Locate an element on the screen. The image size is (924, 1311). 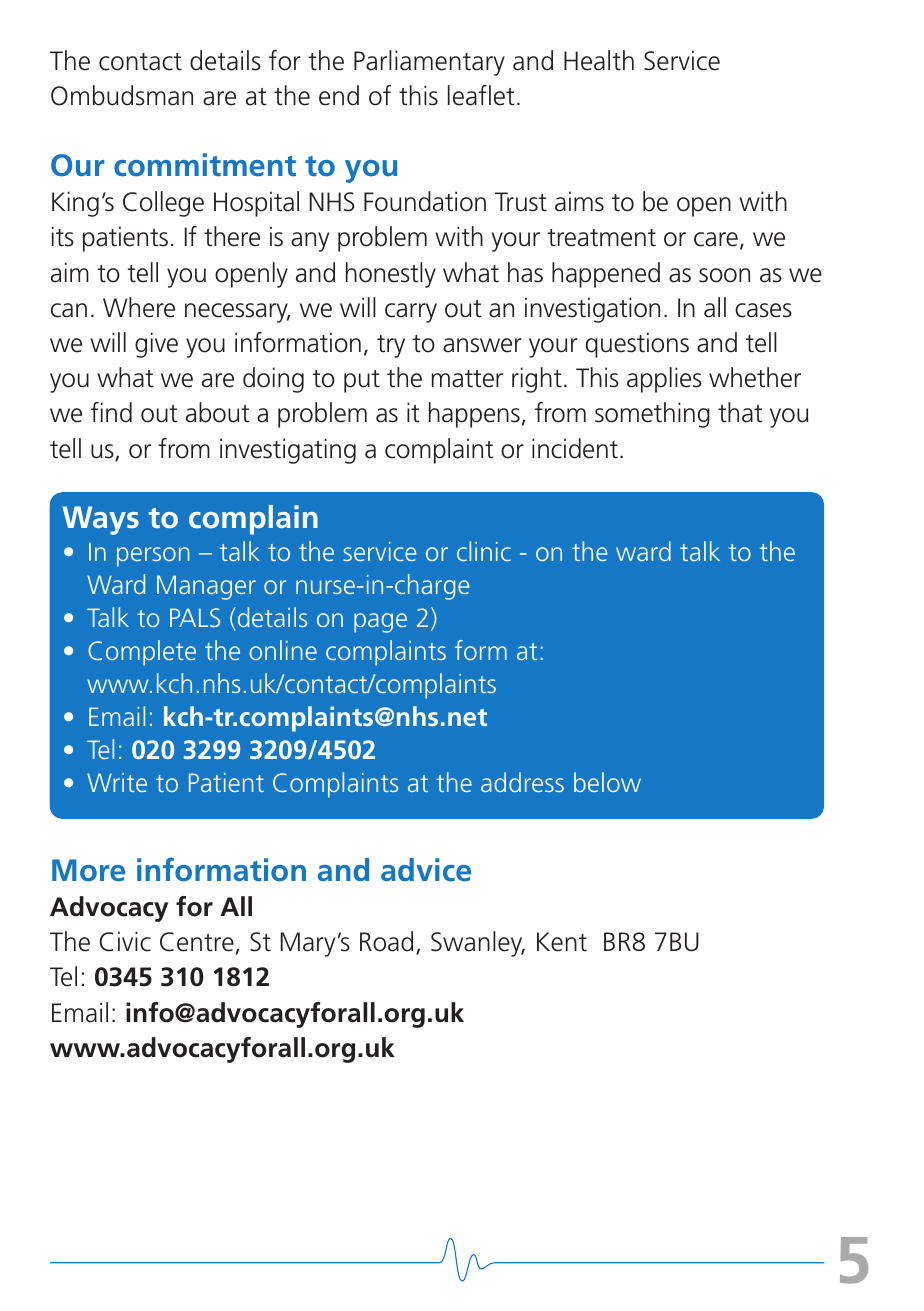
Parliamentary is located at coordinates (429, 63).
